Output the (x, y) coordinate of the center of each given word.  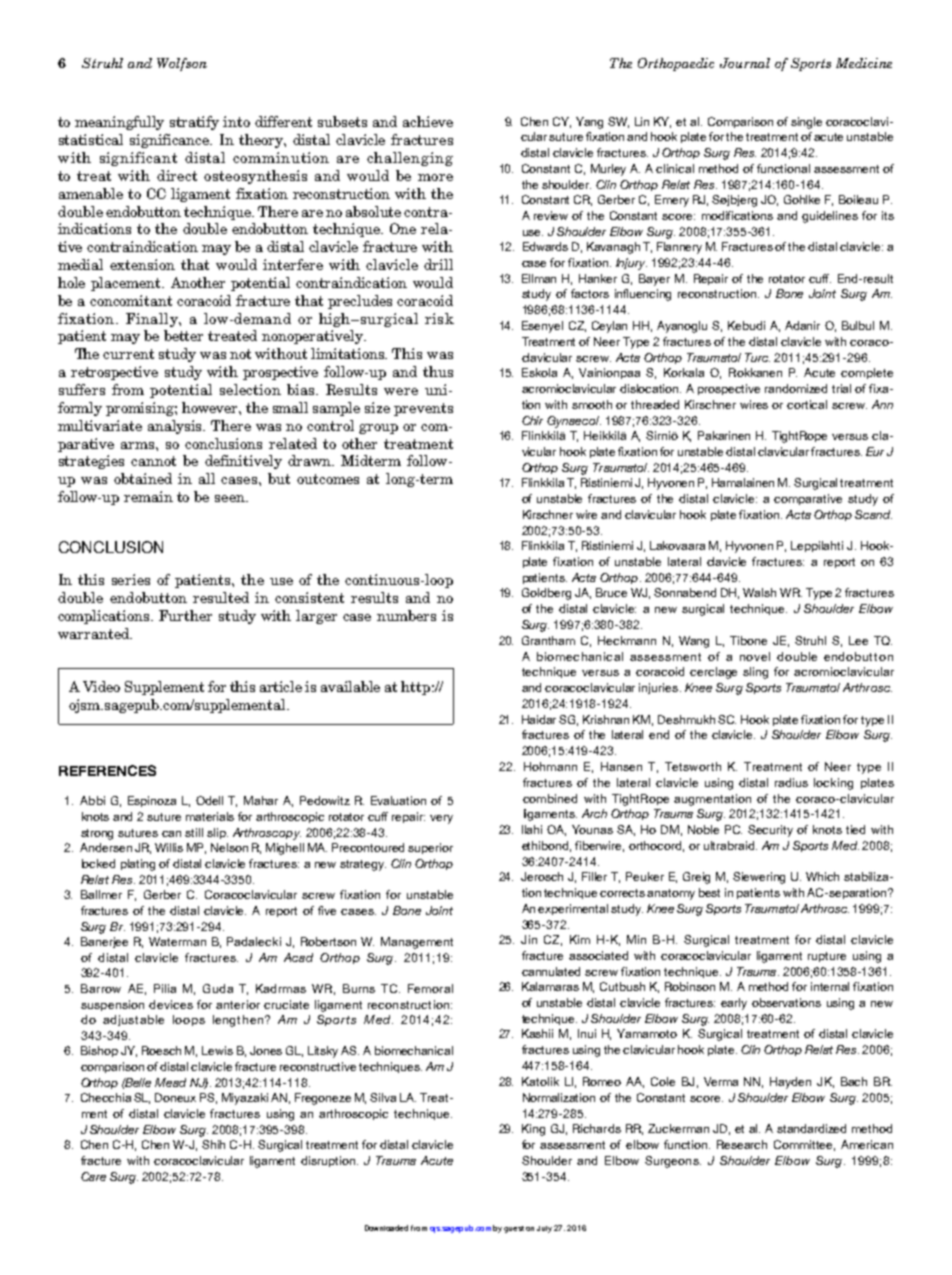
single (806, 123)
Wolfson (182, 64)
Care (93, 1176)
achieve (428, 121)
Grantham (548, 640)
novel (755, 656)
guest (514, 1229)
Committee (804, 1145)
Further (185, 615)
